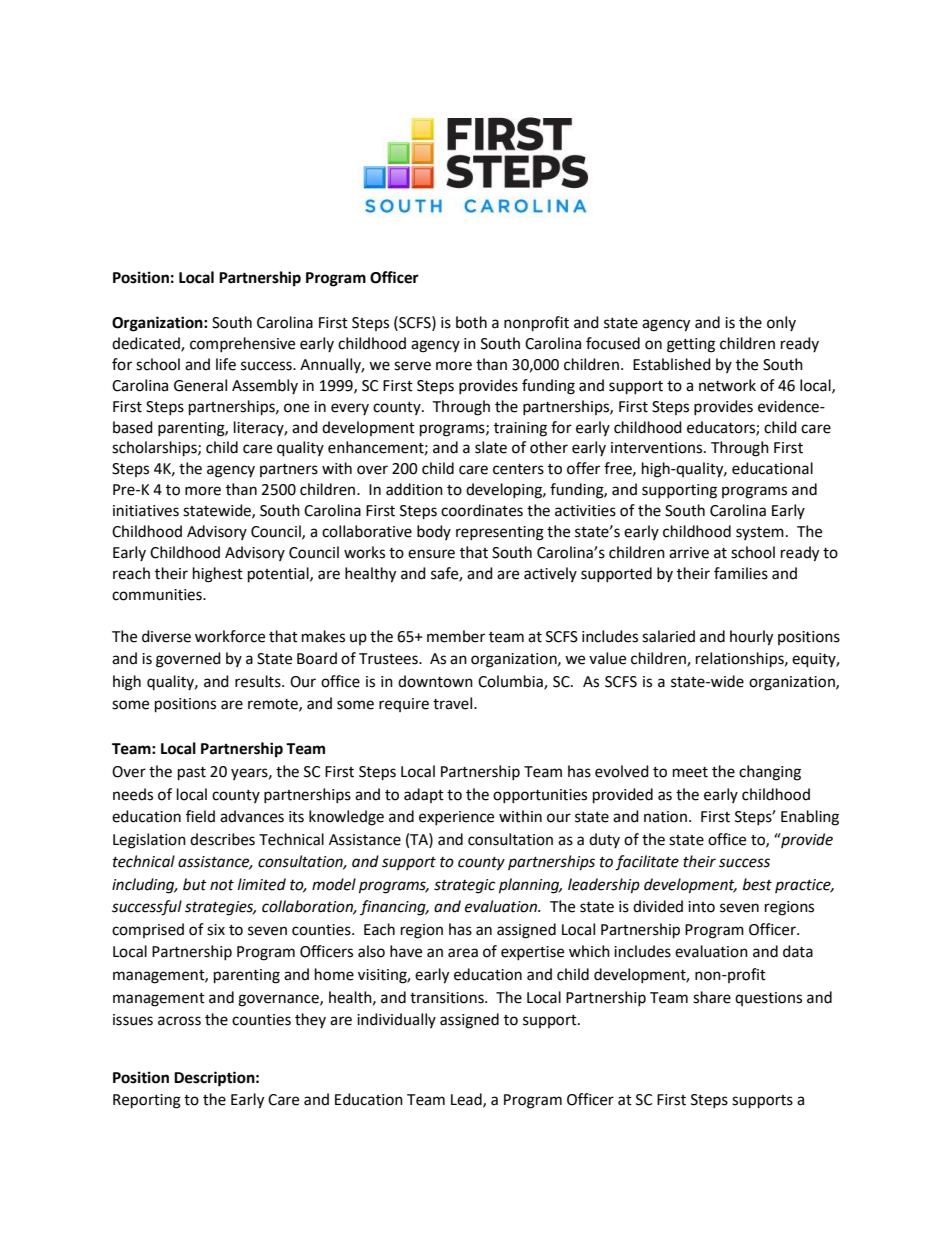  Describe the element at coordinates (456, 818) in the document. I see `experience` at that location.
